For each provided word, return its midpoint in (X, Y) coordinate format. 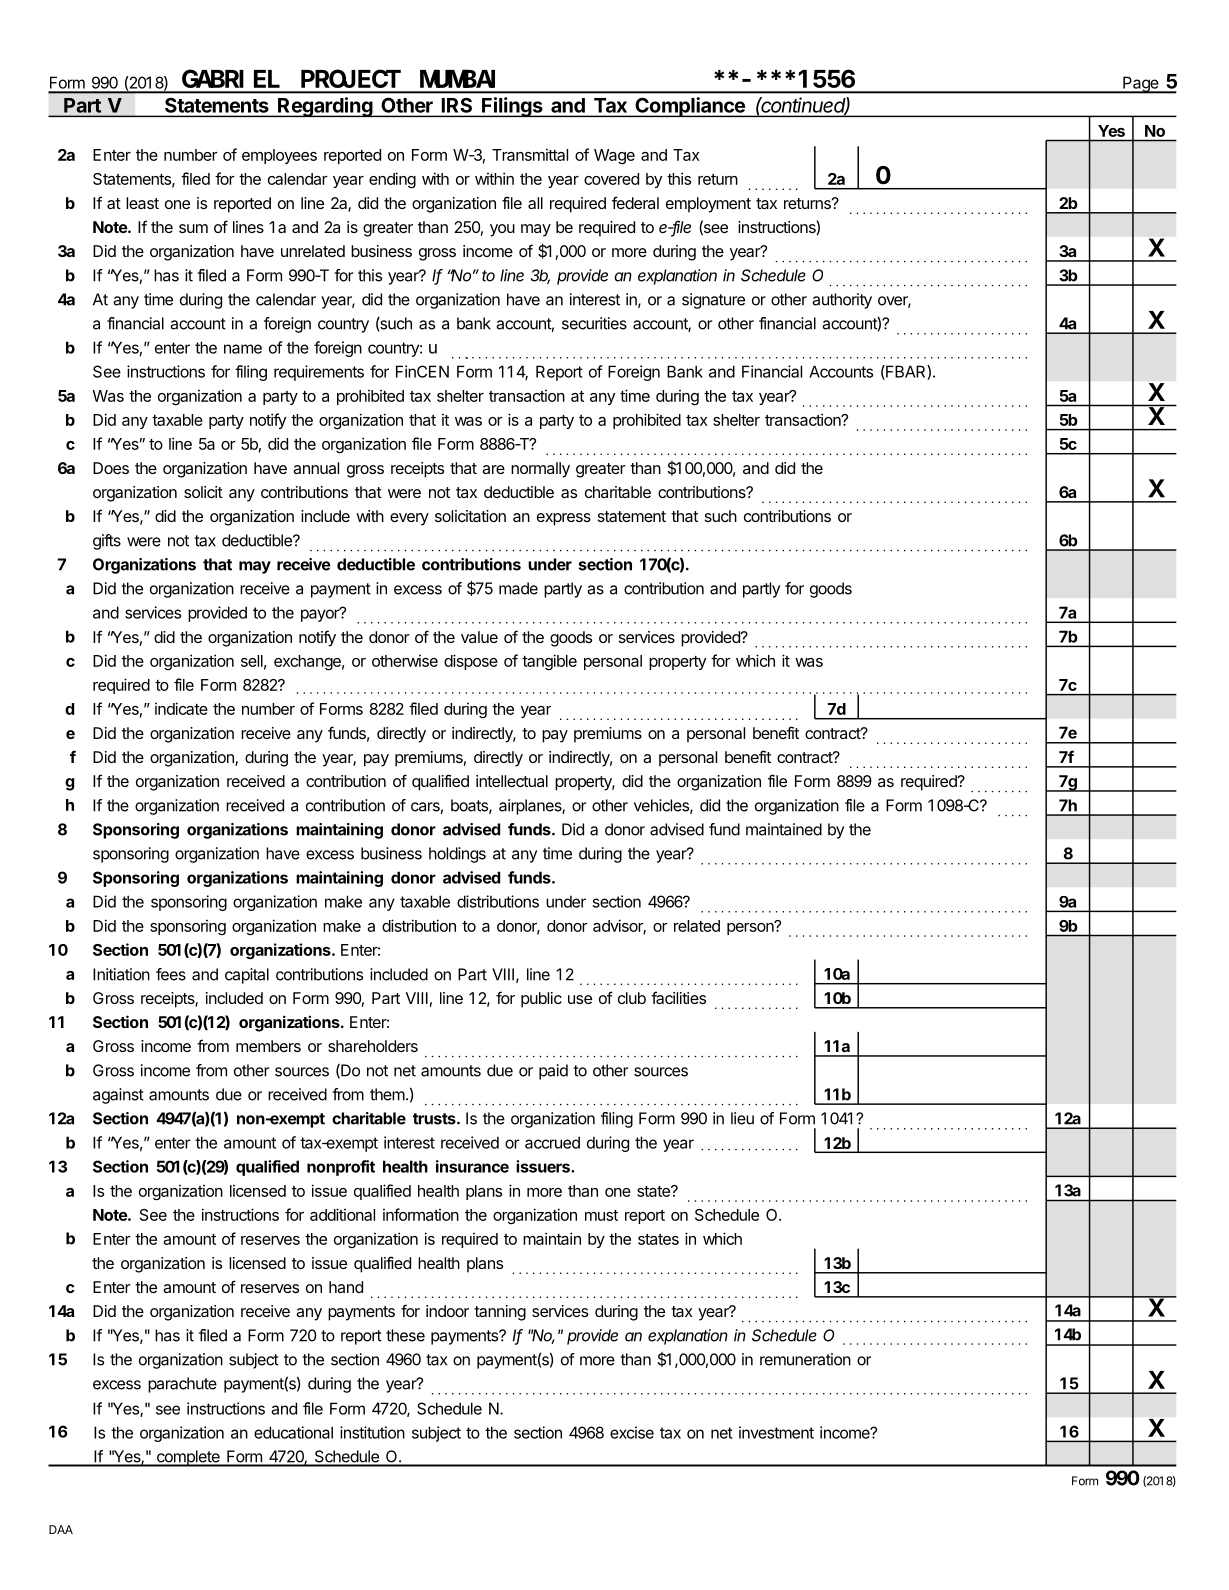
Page (1141, 85)
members (268, 1046)
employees (279, 156)
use (580, 999)
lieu (742, 1118)
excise (632, 1432)
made (518, 588)
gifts (107, 542)
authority (842, 301)
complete (188, 1458)
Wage (614, 156)
